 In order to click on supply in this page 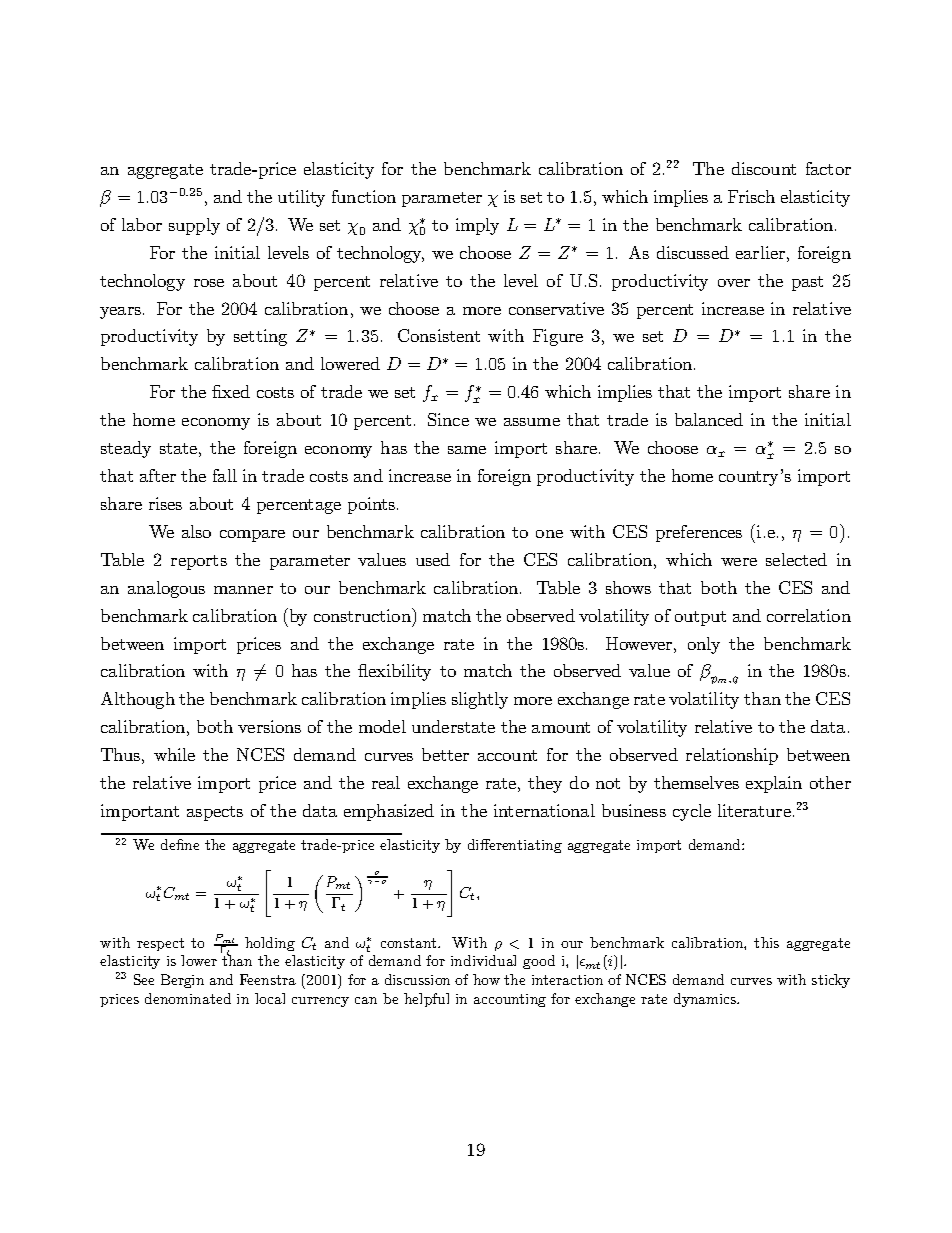, I will do `click(194, 226)`.
